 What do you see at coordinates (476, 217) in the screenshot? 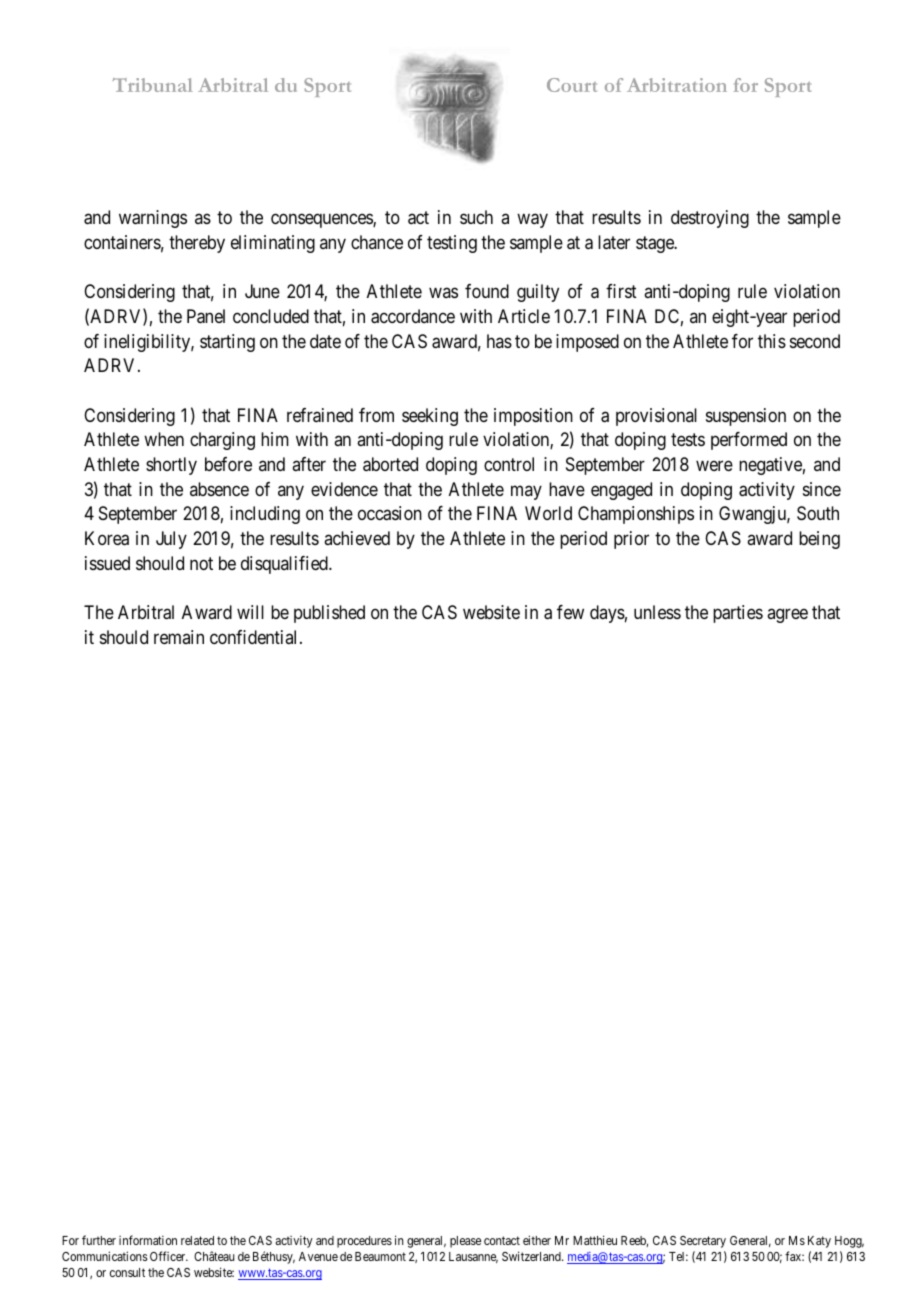
I see `such` at bounding box center [476, 217].
